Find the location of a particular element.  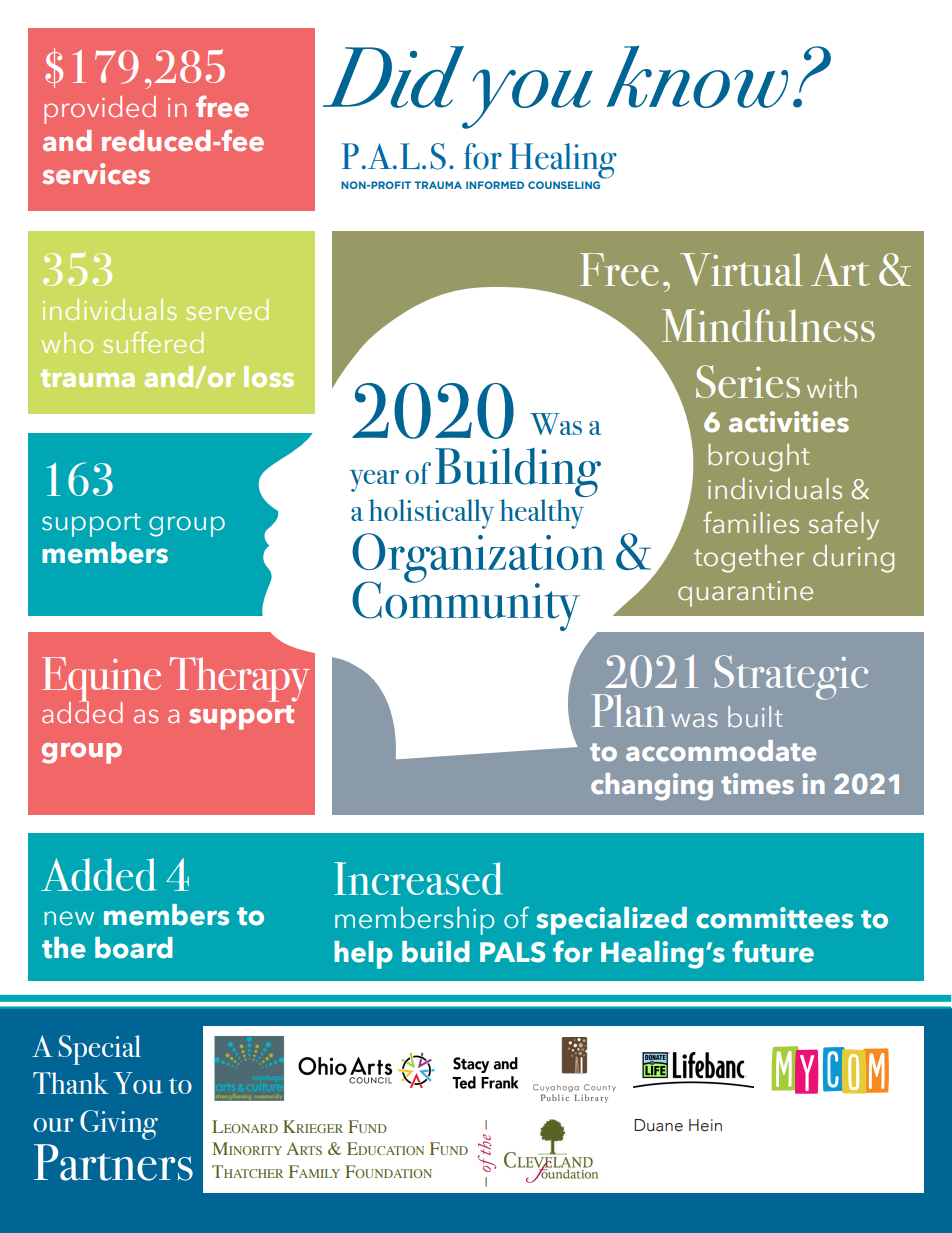

provided is located at coordinates (100, 110).
